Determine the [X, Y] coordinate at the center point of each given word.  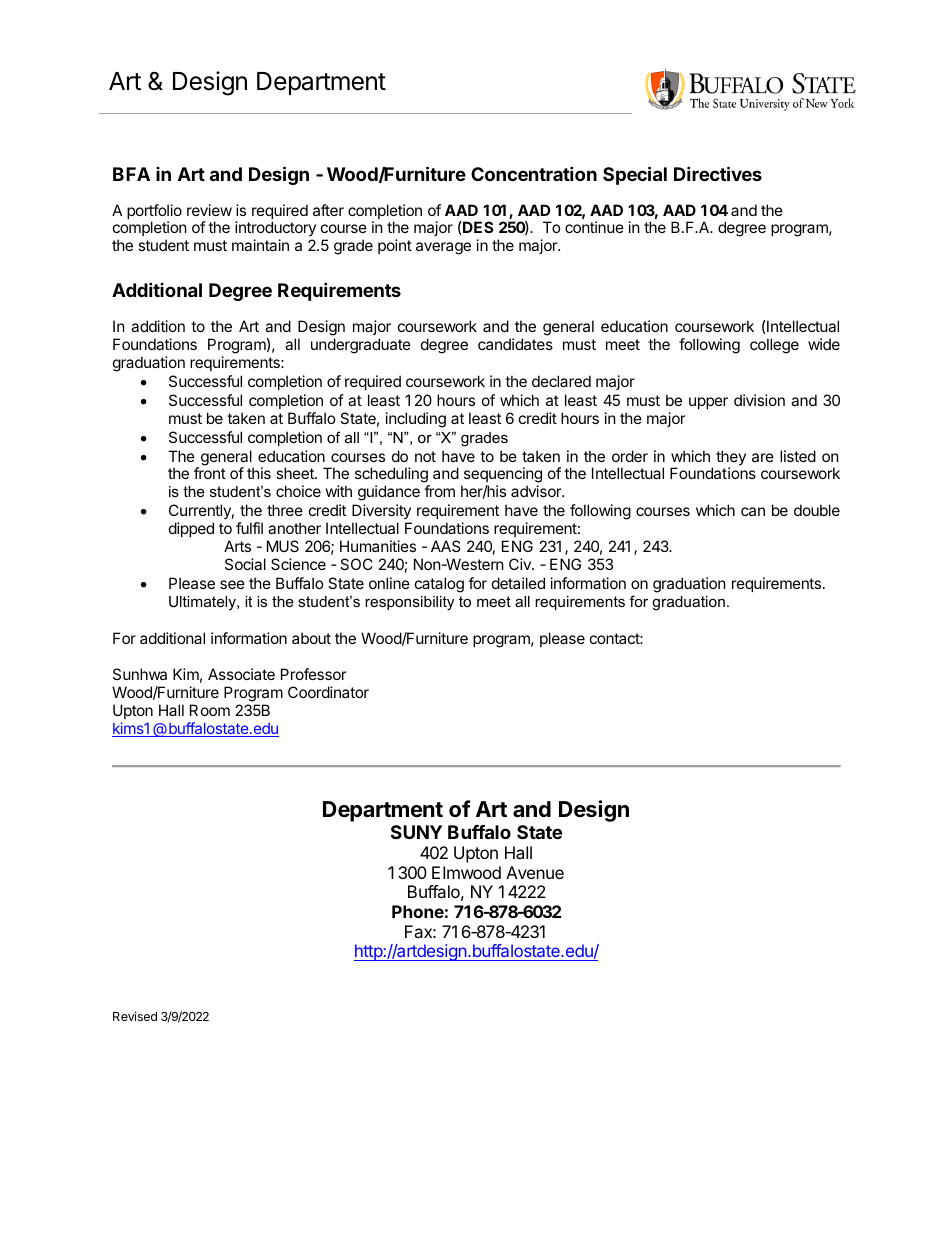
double [817, 510]
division [759, 400]
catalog [439, 585]
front [210, 473]
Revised [135, 1016]
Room [210, 710]
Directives [718, 173]
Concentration [534, 173]
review [209, 210]
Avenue [535, 872]
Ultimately [203, 603]
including [416, 420]
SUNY [416, 832]
